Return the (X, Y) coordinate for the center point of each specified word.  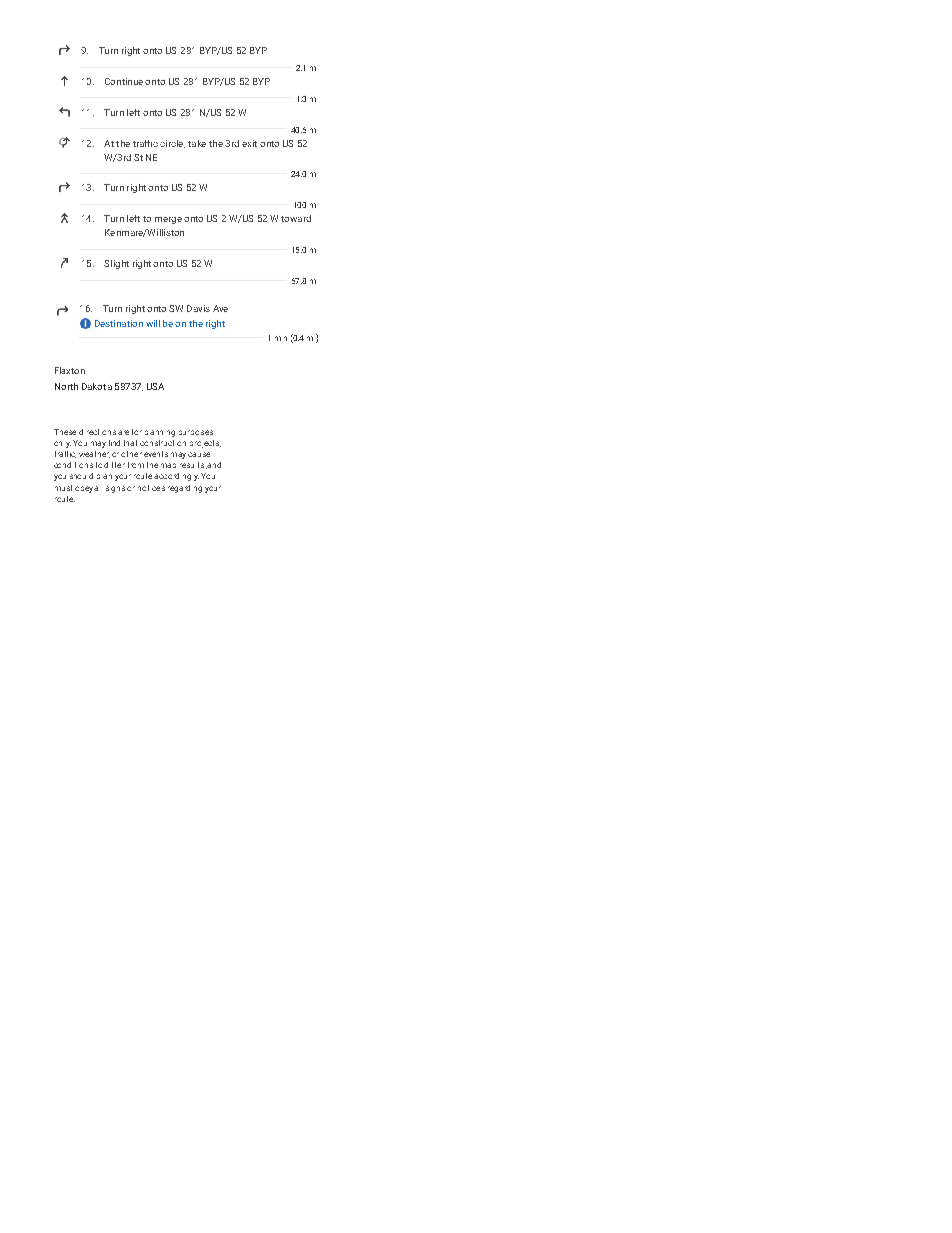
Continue (124, 81)
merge (168, 220)
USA (155, 386)
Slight (116, 264)
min (281, 338)
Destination (119, 323)
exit (249, 143)
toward (296, 218)
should (81, 476)
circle (172, 144)
